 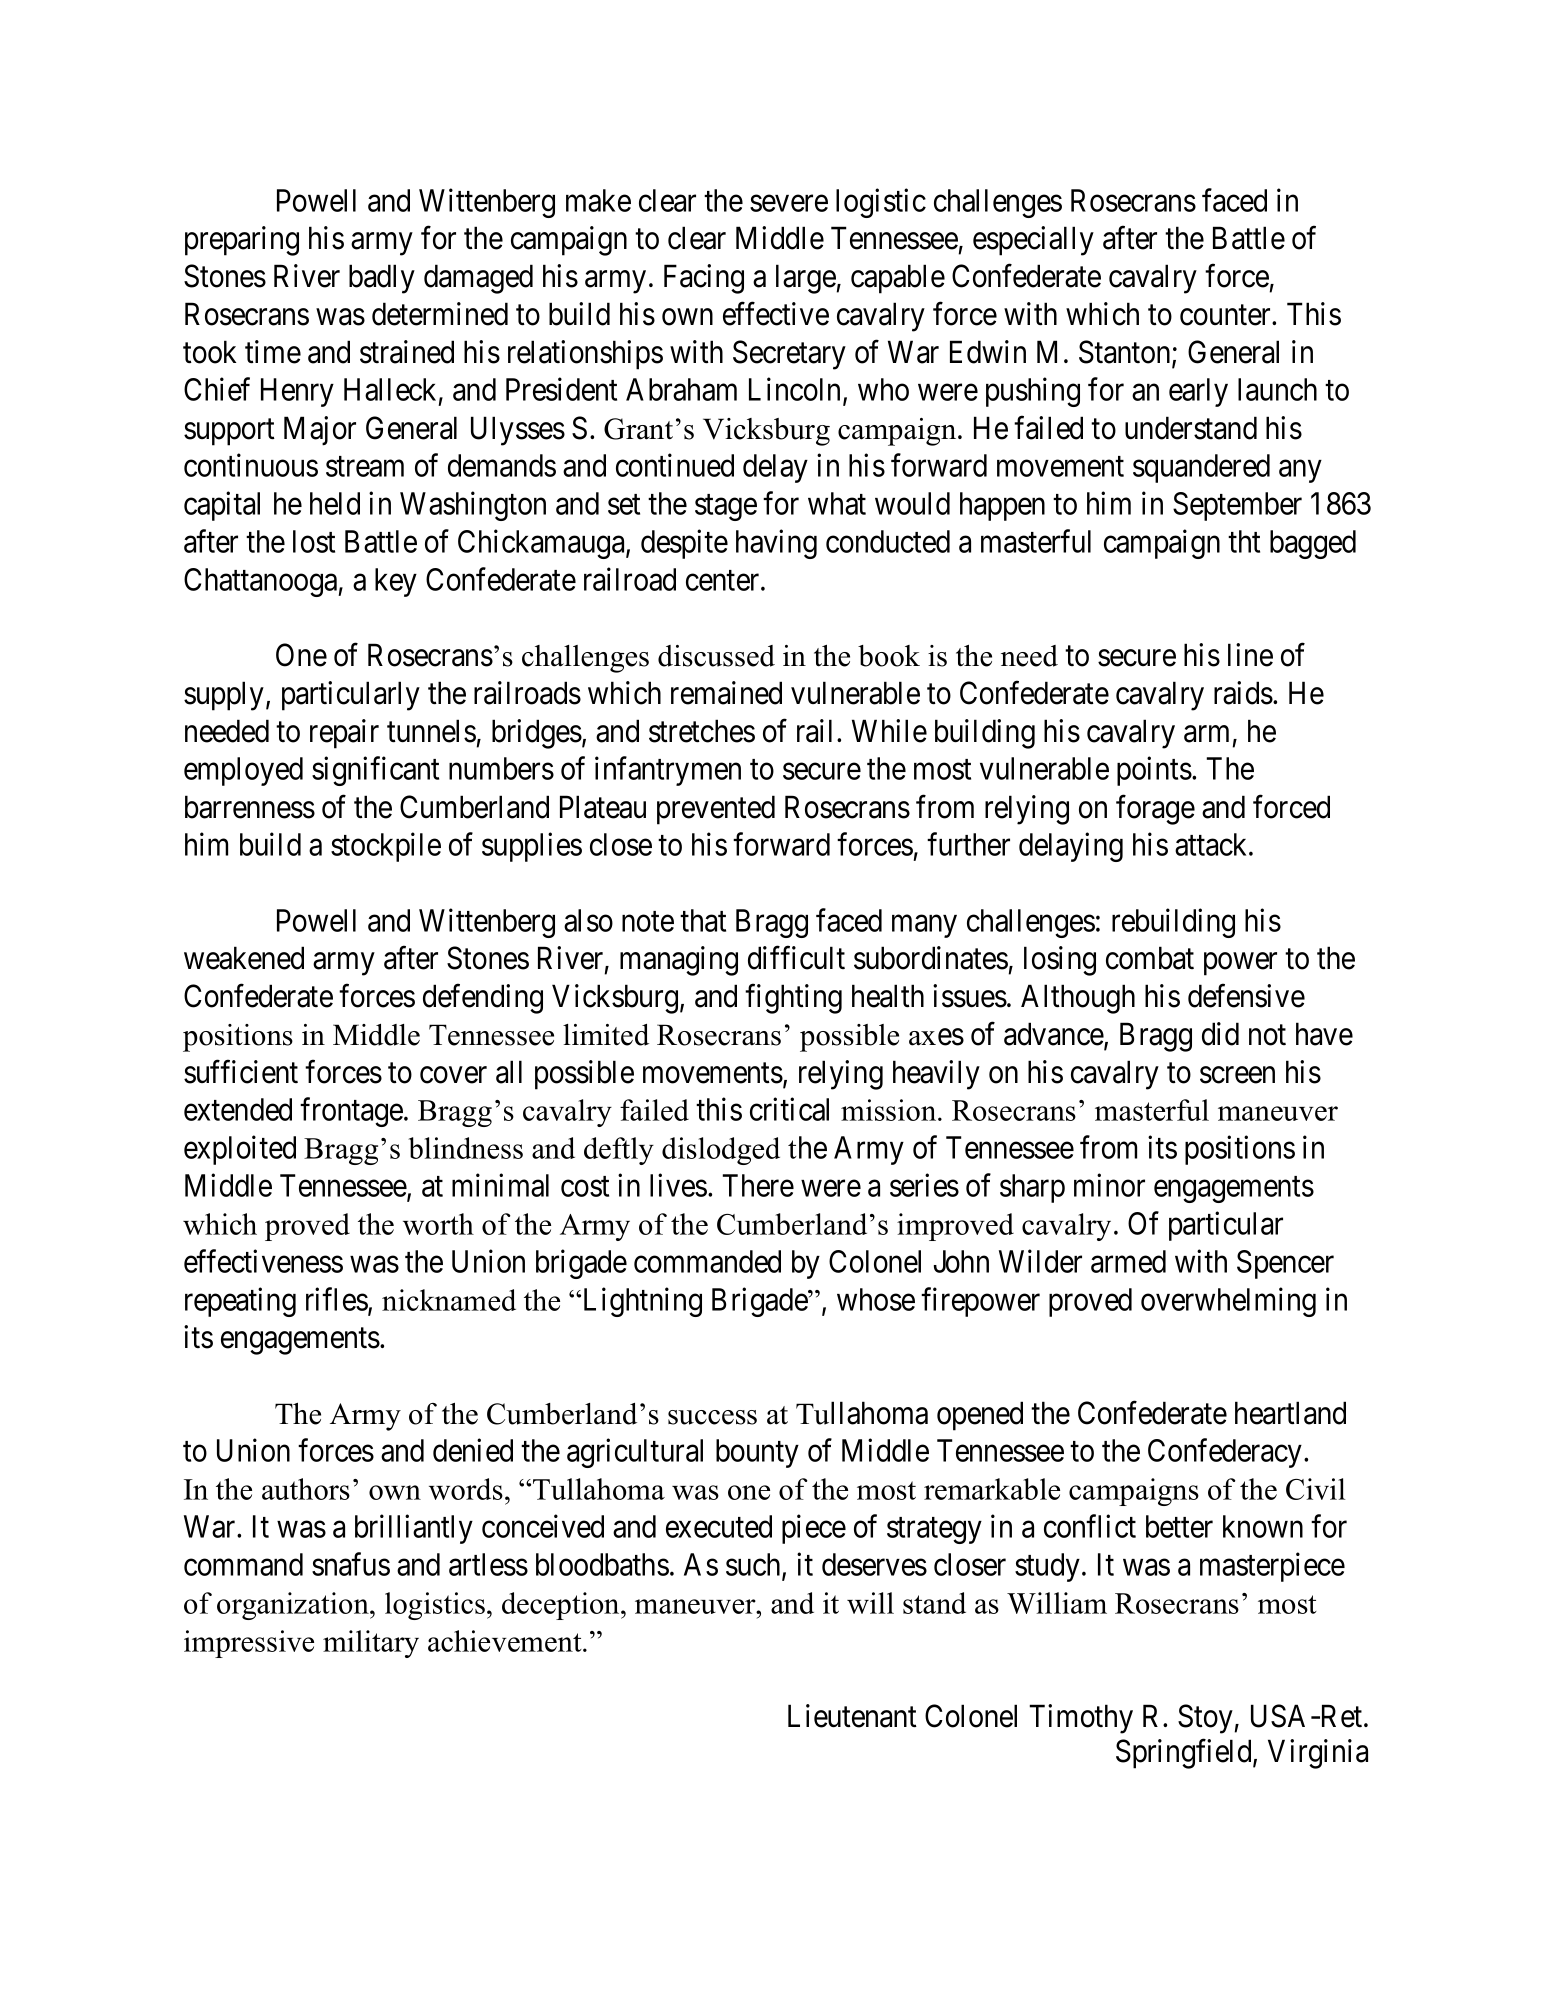 What do you see at coordinates (796, 958) in the image?
I see `difficult` at bounding box center [796, 958].
